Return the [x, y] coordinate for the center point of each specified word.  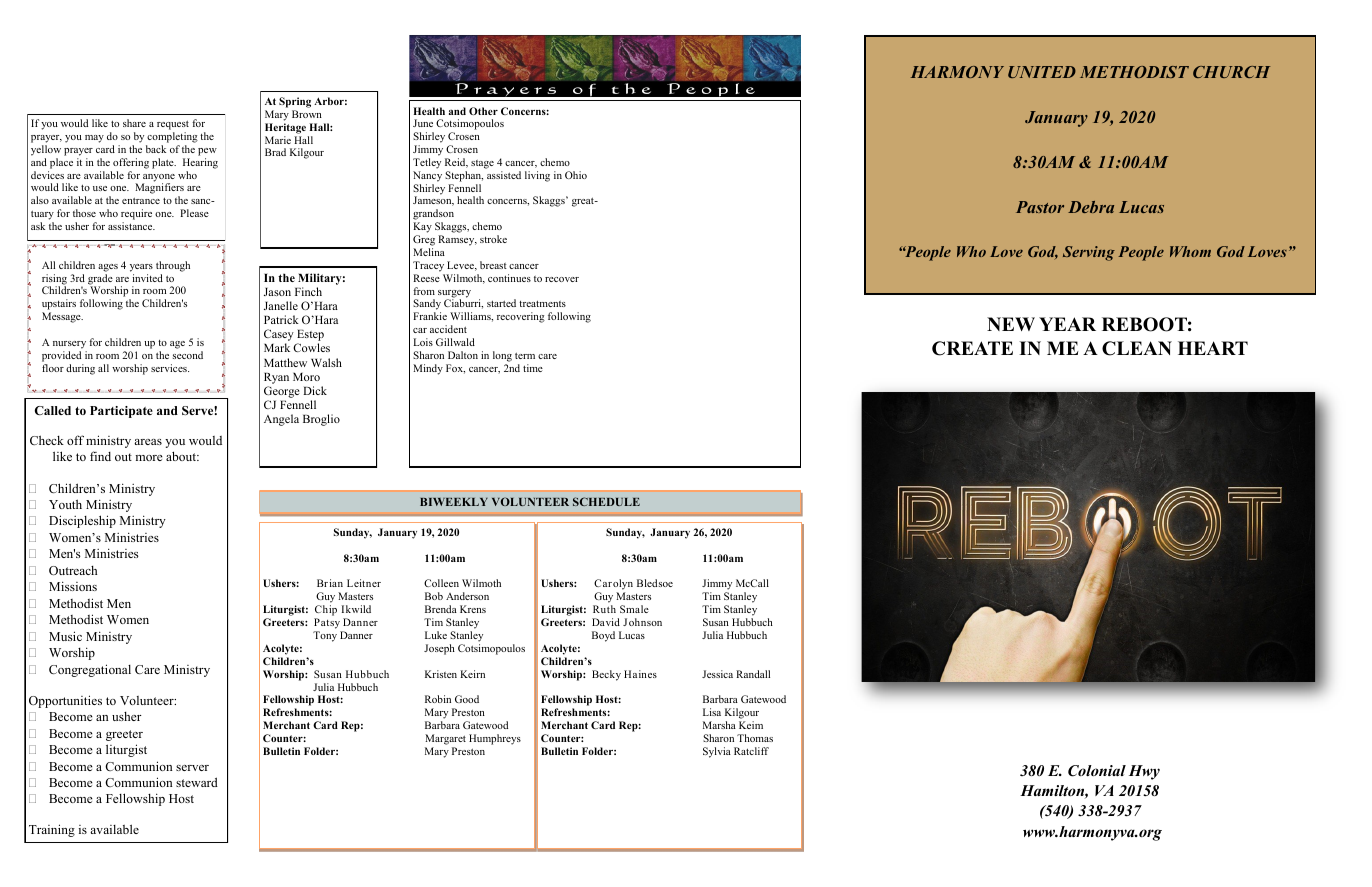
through [173, 266]
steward [197, 782]
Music [65, 636]
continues [509, 278]
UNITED [1042, 72]
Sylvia [717, 752]
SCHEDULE [606, 501]
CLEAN [1137, 348]
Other [483, 111]
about [182, 456]
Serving [1089, 253]
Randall [753, 674]
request [173, 125]
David [606, 622]
